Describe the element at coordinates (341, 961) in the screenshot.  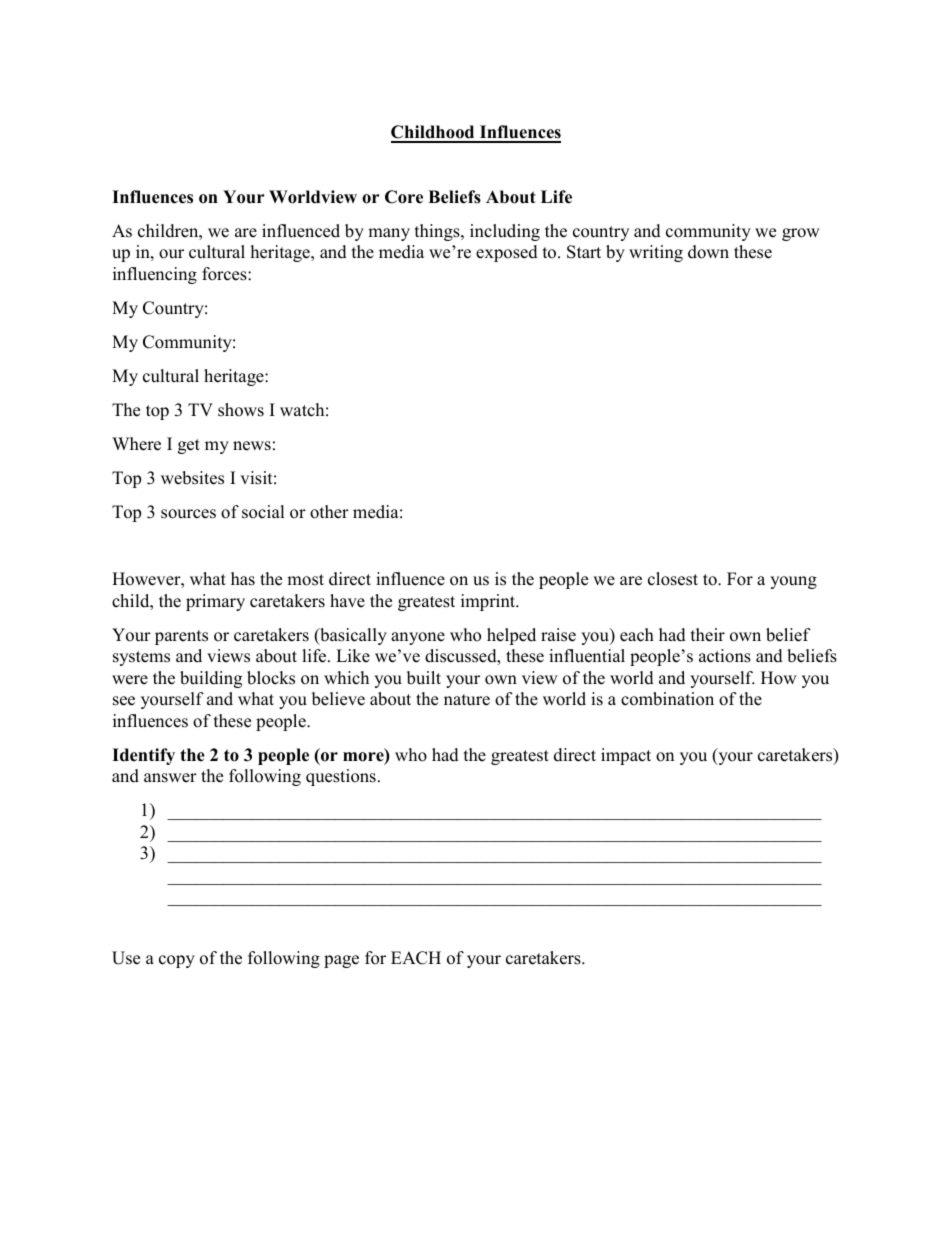
I see `page` at that location.
